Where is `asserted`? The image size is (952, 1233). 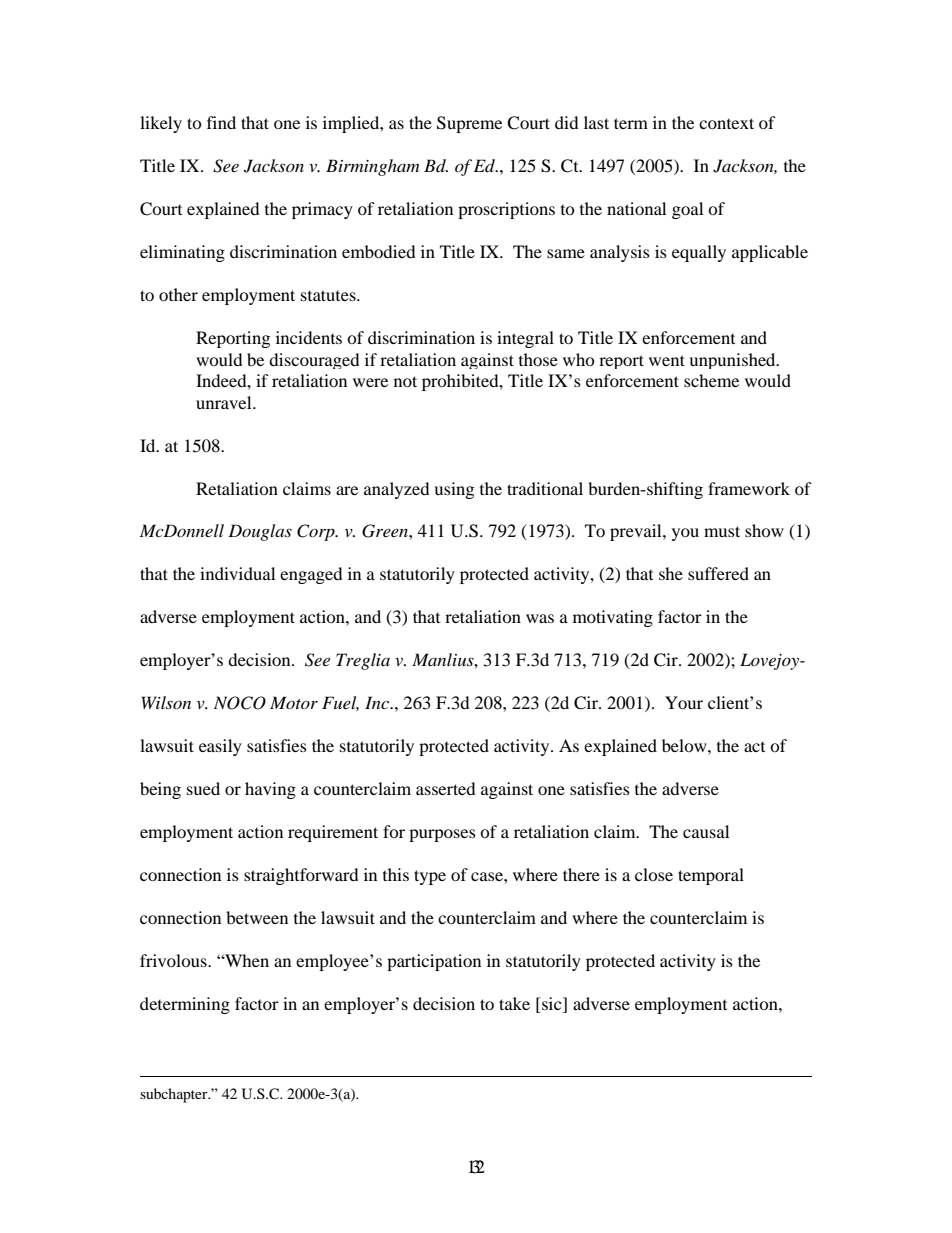
asserted is located at coordinates (445, 788).
